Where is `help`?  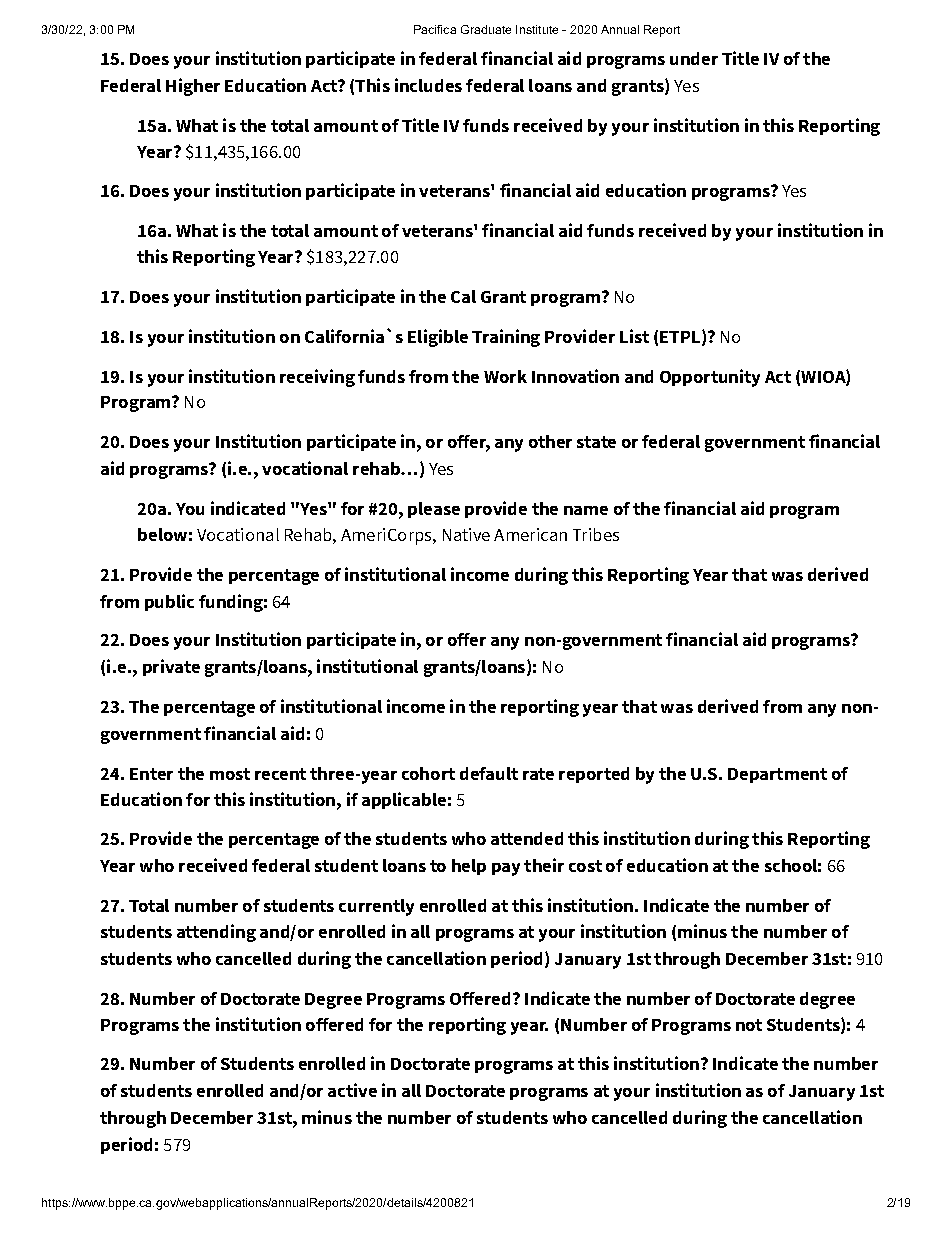 help is located at coordinates (469, 867).
